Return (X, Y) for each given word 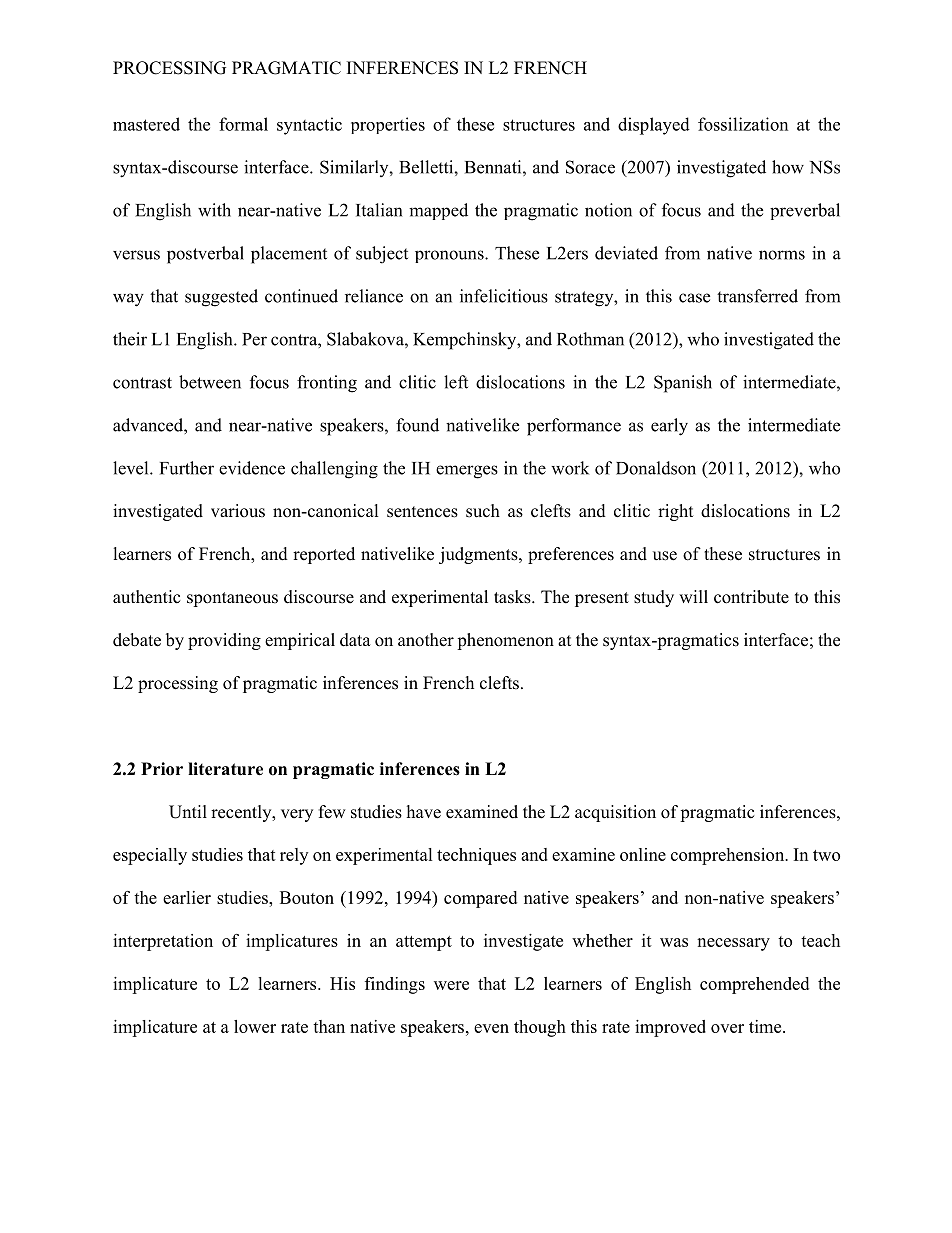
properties (388, 125)
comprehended (754, 985)
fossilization (743, 124)
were (451, 985)
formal (243, 124)
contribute (751, 597)
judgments (479, 555)
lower (255, 1026)
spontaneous (232, 599)
